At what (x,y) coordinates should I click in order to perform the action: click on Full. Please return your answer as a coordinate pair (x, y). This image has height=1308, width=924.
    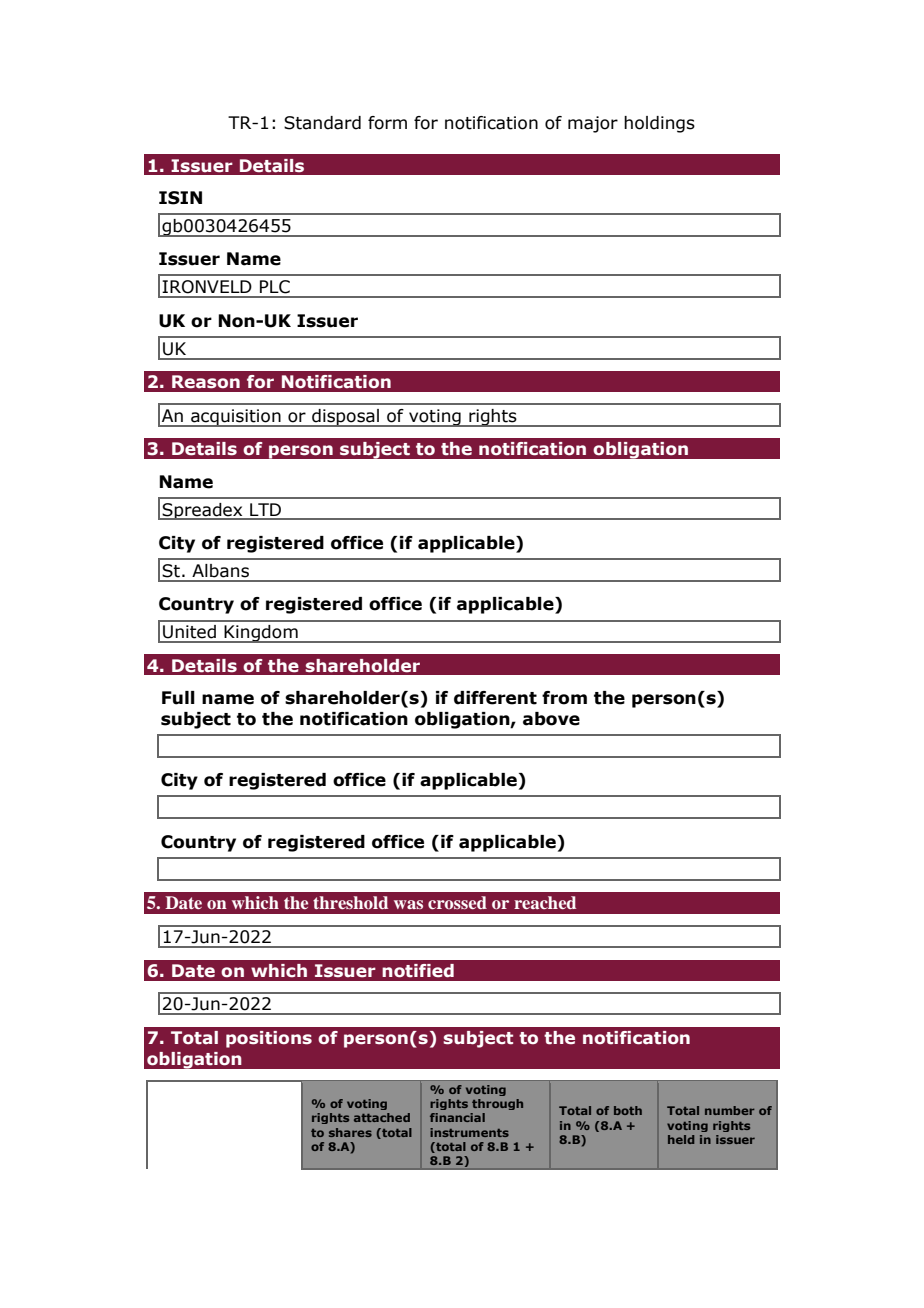
    Looking at the image, I should click on (178, 698).
